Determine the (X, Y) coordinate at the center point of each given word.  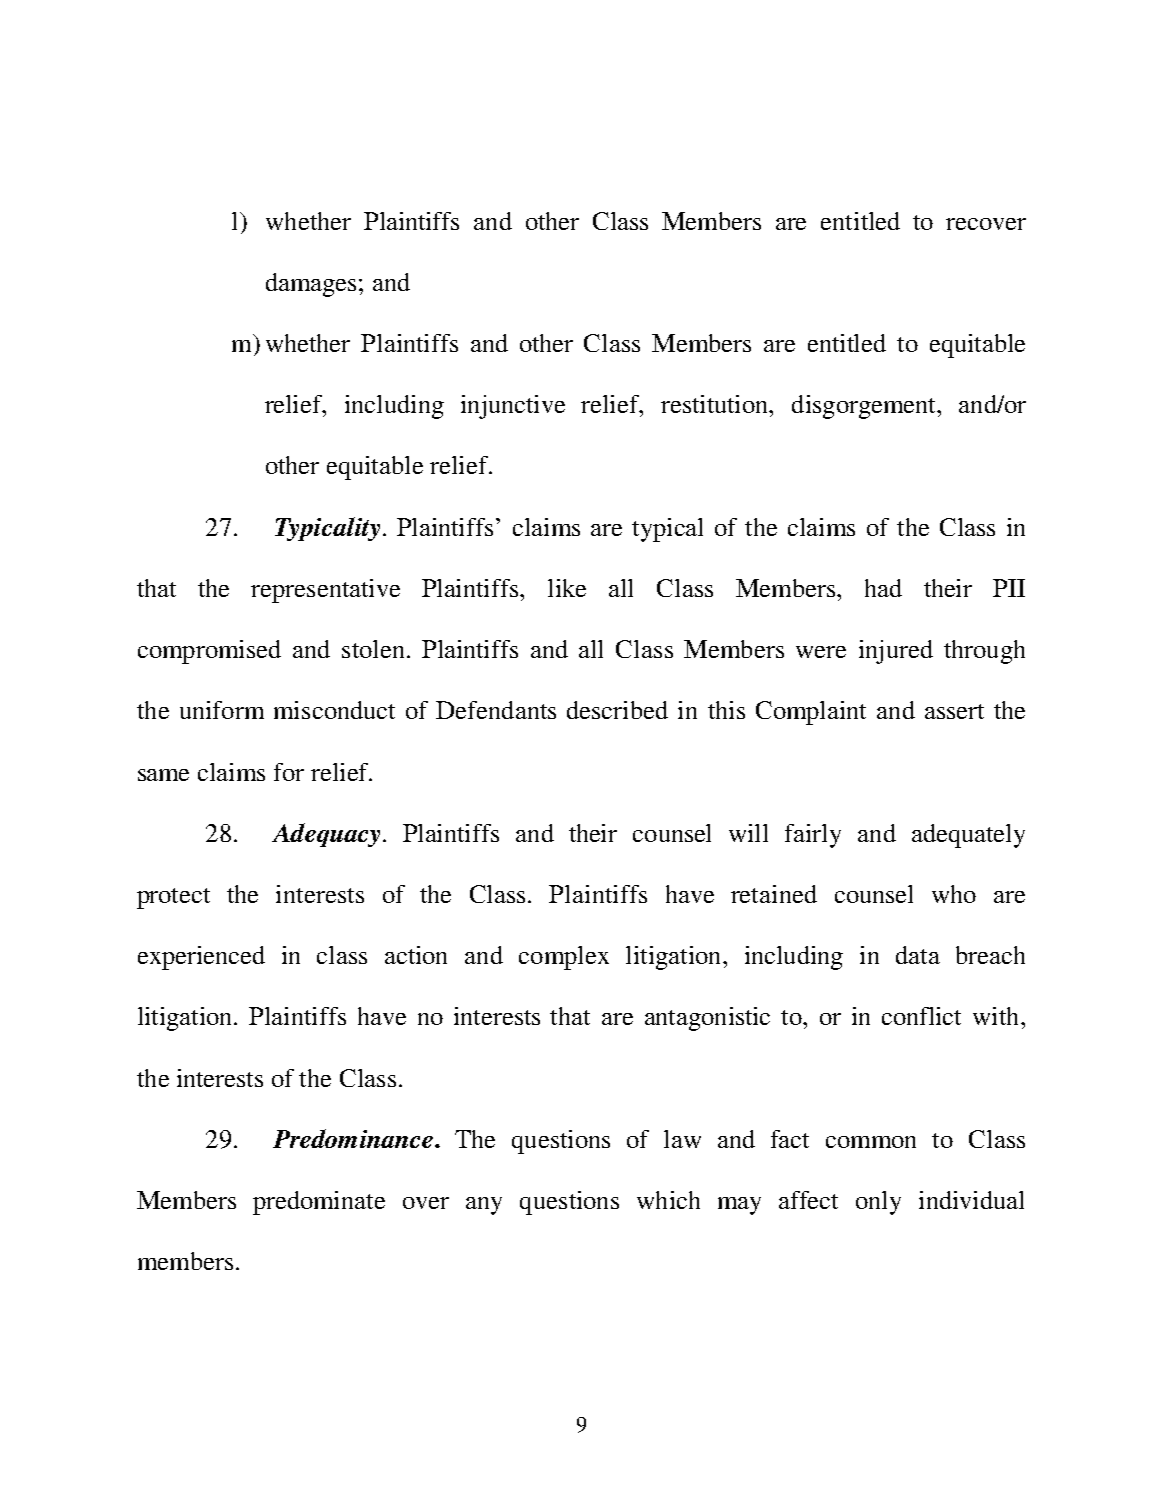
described (617, 710)
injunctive (513, 407)
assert (954, 711)
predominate (319, 1203)
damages (313, 285)
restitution (716, 404)
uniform (222, 710)
